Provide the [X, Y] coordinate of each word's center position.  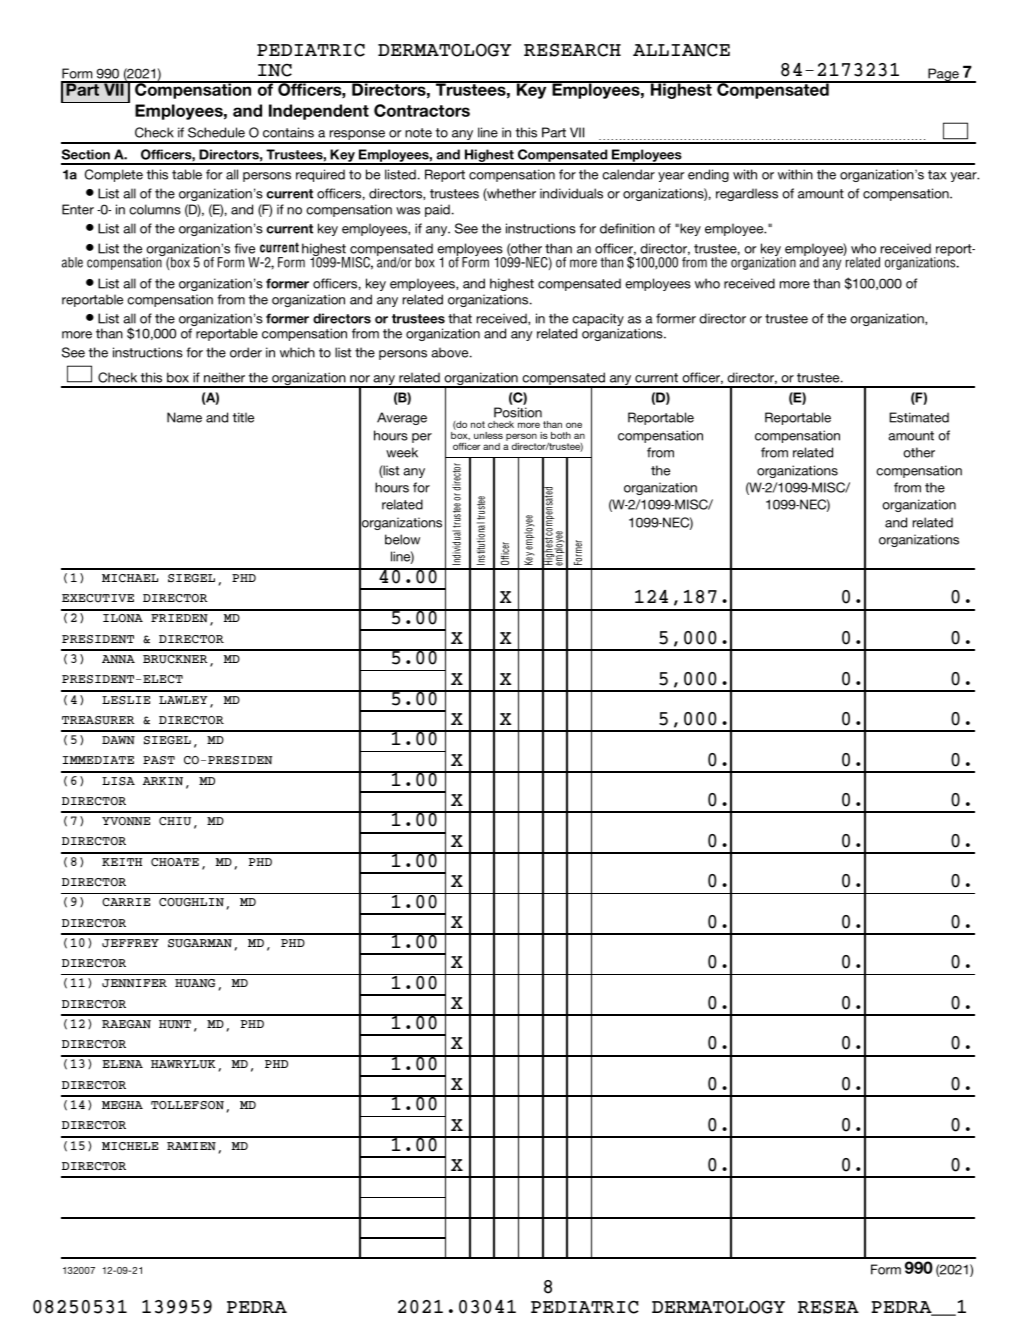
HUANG [195, 983]
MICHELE [130, 1146]
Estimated [919, 417]
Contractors [422, 110]
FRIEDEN [179, 618]
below [402, 539]
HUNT [175, 1024]
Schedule [216, 132]
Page [943, 75]
